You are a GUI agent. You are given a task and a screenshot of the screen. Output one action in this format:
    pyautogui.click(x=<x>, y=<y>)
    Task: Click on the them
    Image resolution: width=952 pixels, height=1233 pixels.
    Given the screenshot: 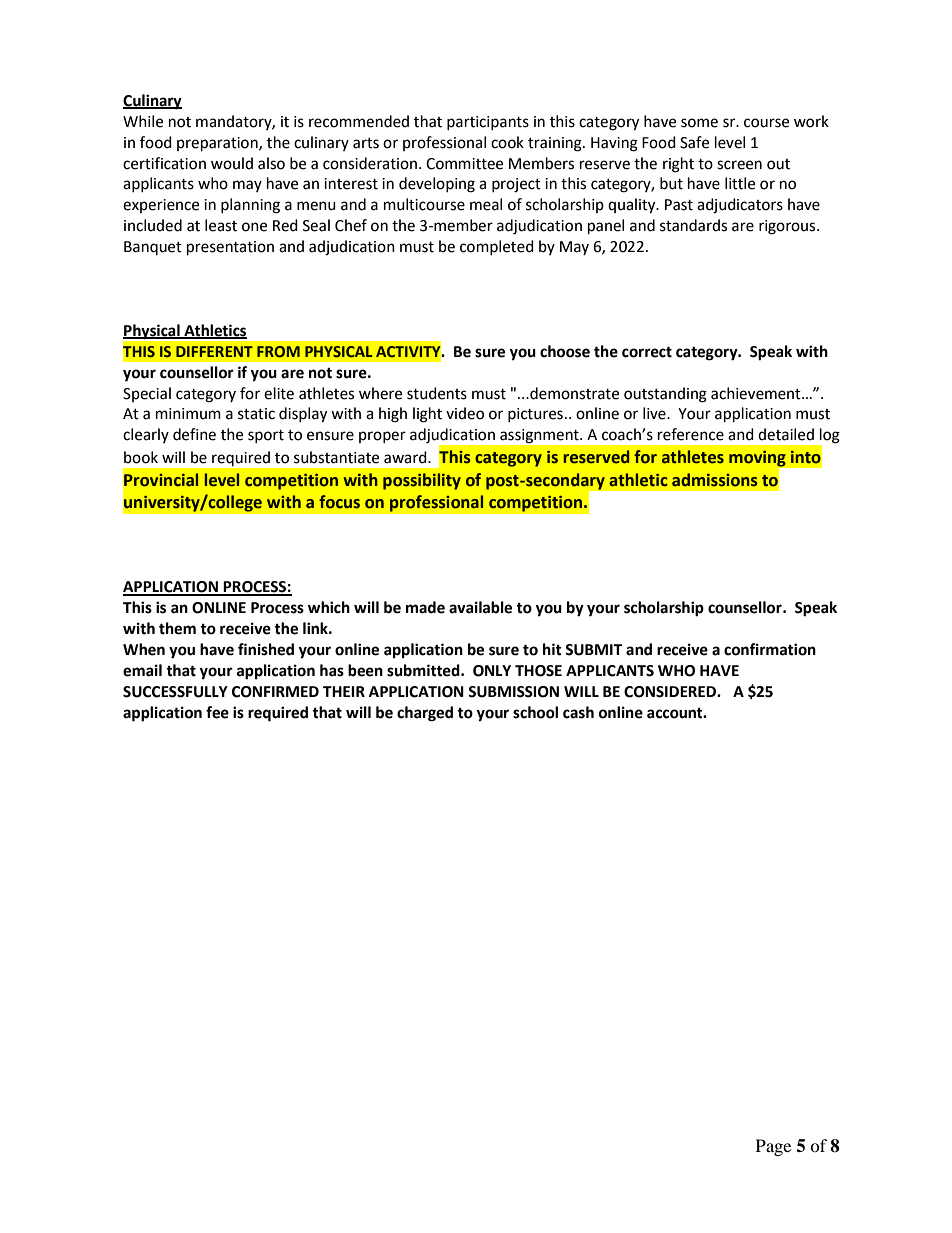 What is the action you would take?
    pyautogui.click(x=177, y=628)
